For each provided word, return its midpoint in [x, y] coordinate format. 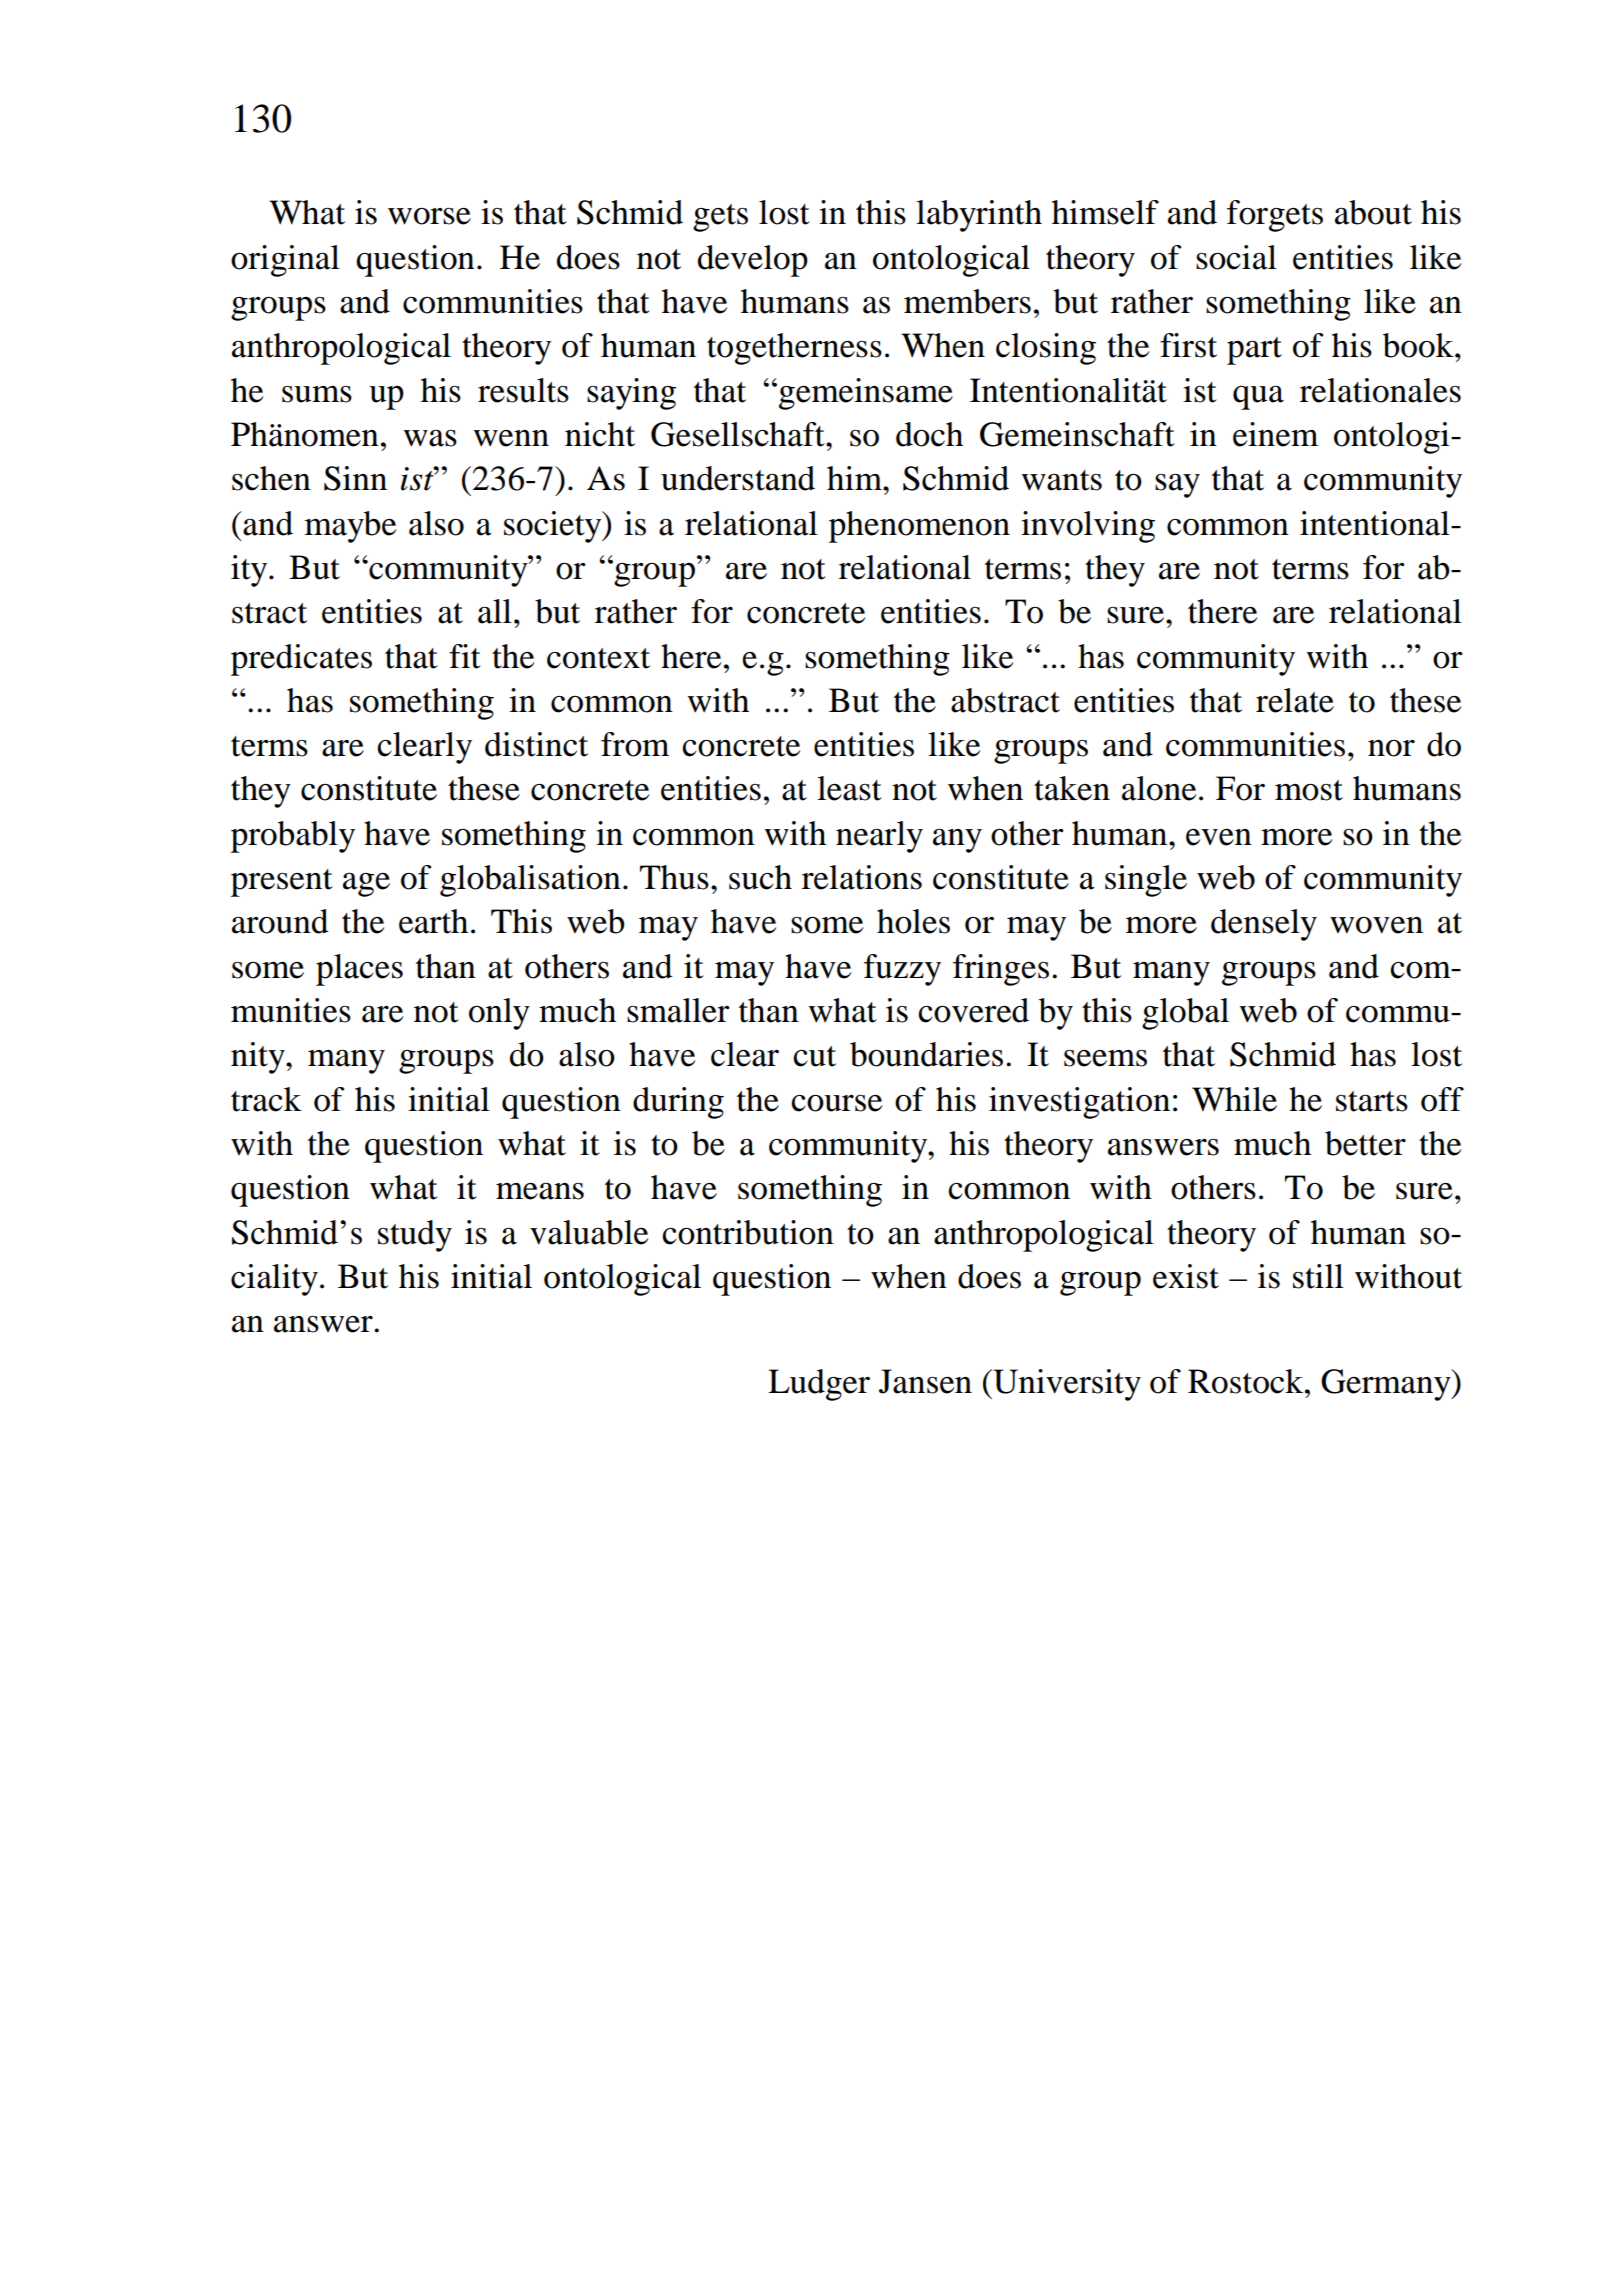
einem [1275, 434]
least [849, 788]
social [1236, 257]
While [1234, 1099]
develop [753, 261]
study [415, 1236]
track [266, 1099]
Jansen [925, 1381]
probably [293, 837]
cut [814, 1056]
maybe [350, 527]
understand [738, 478]
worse [429, 216]
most [1309, 790]
